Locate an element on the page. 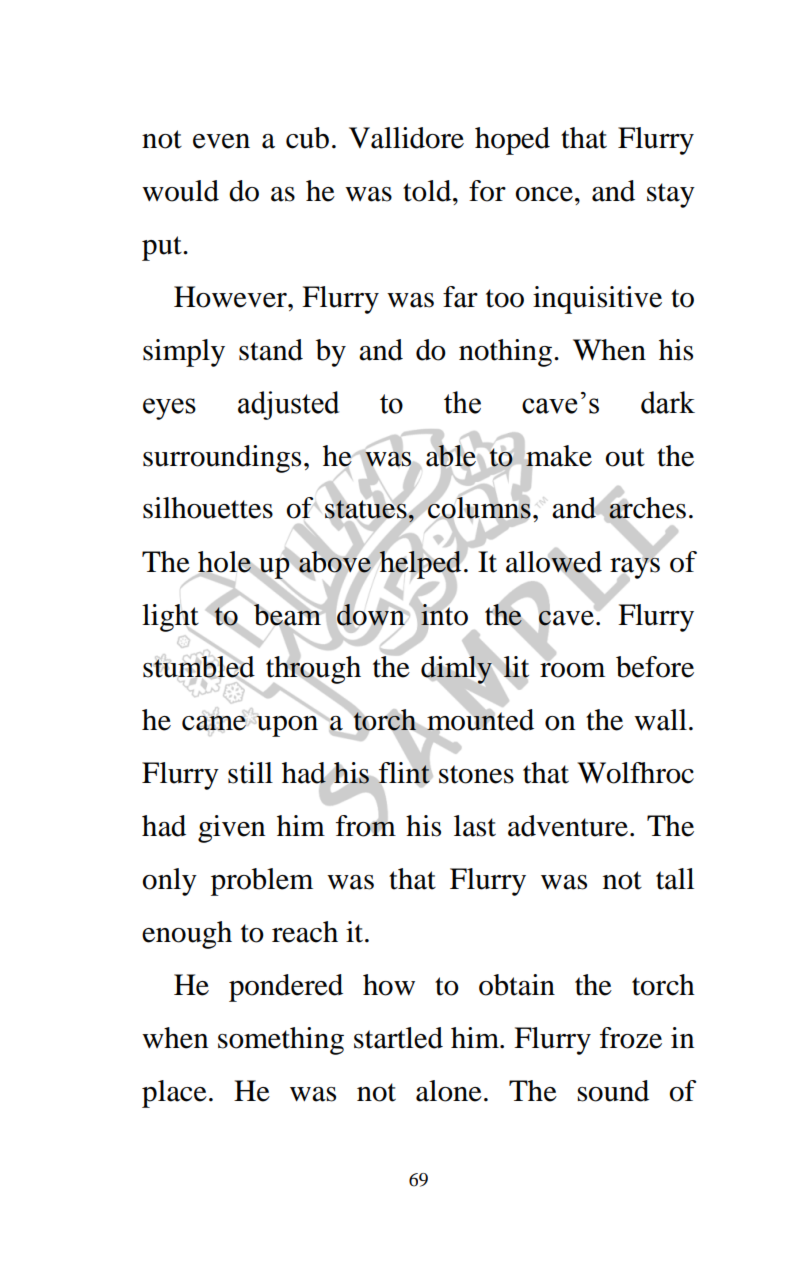  given is located at coordinates (231, 829).
